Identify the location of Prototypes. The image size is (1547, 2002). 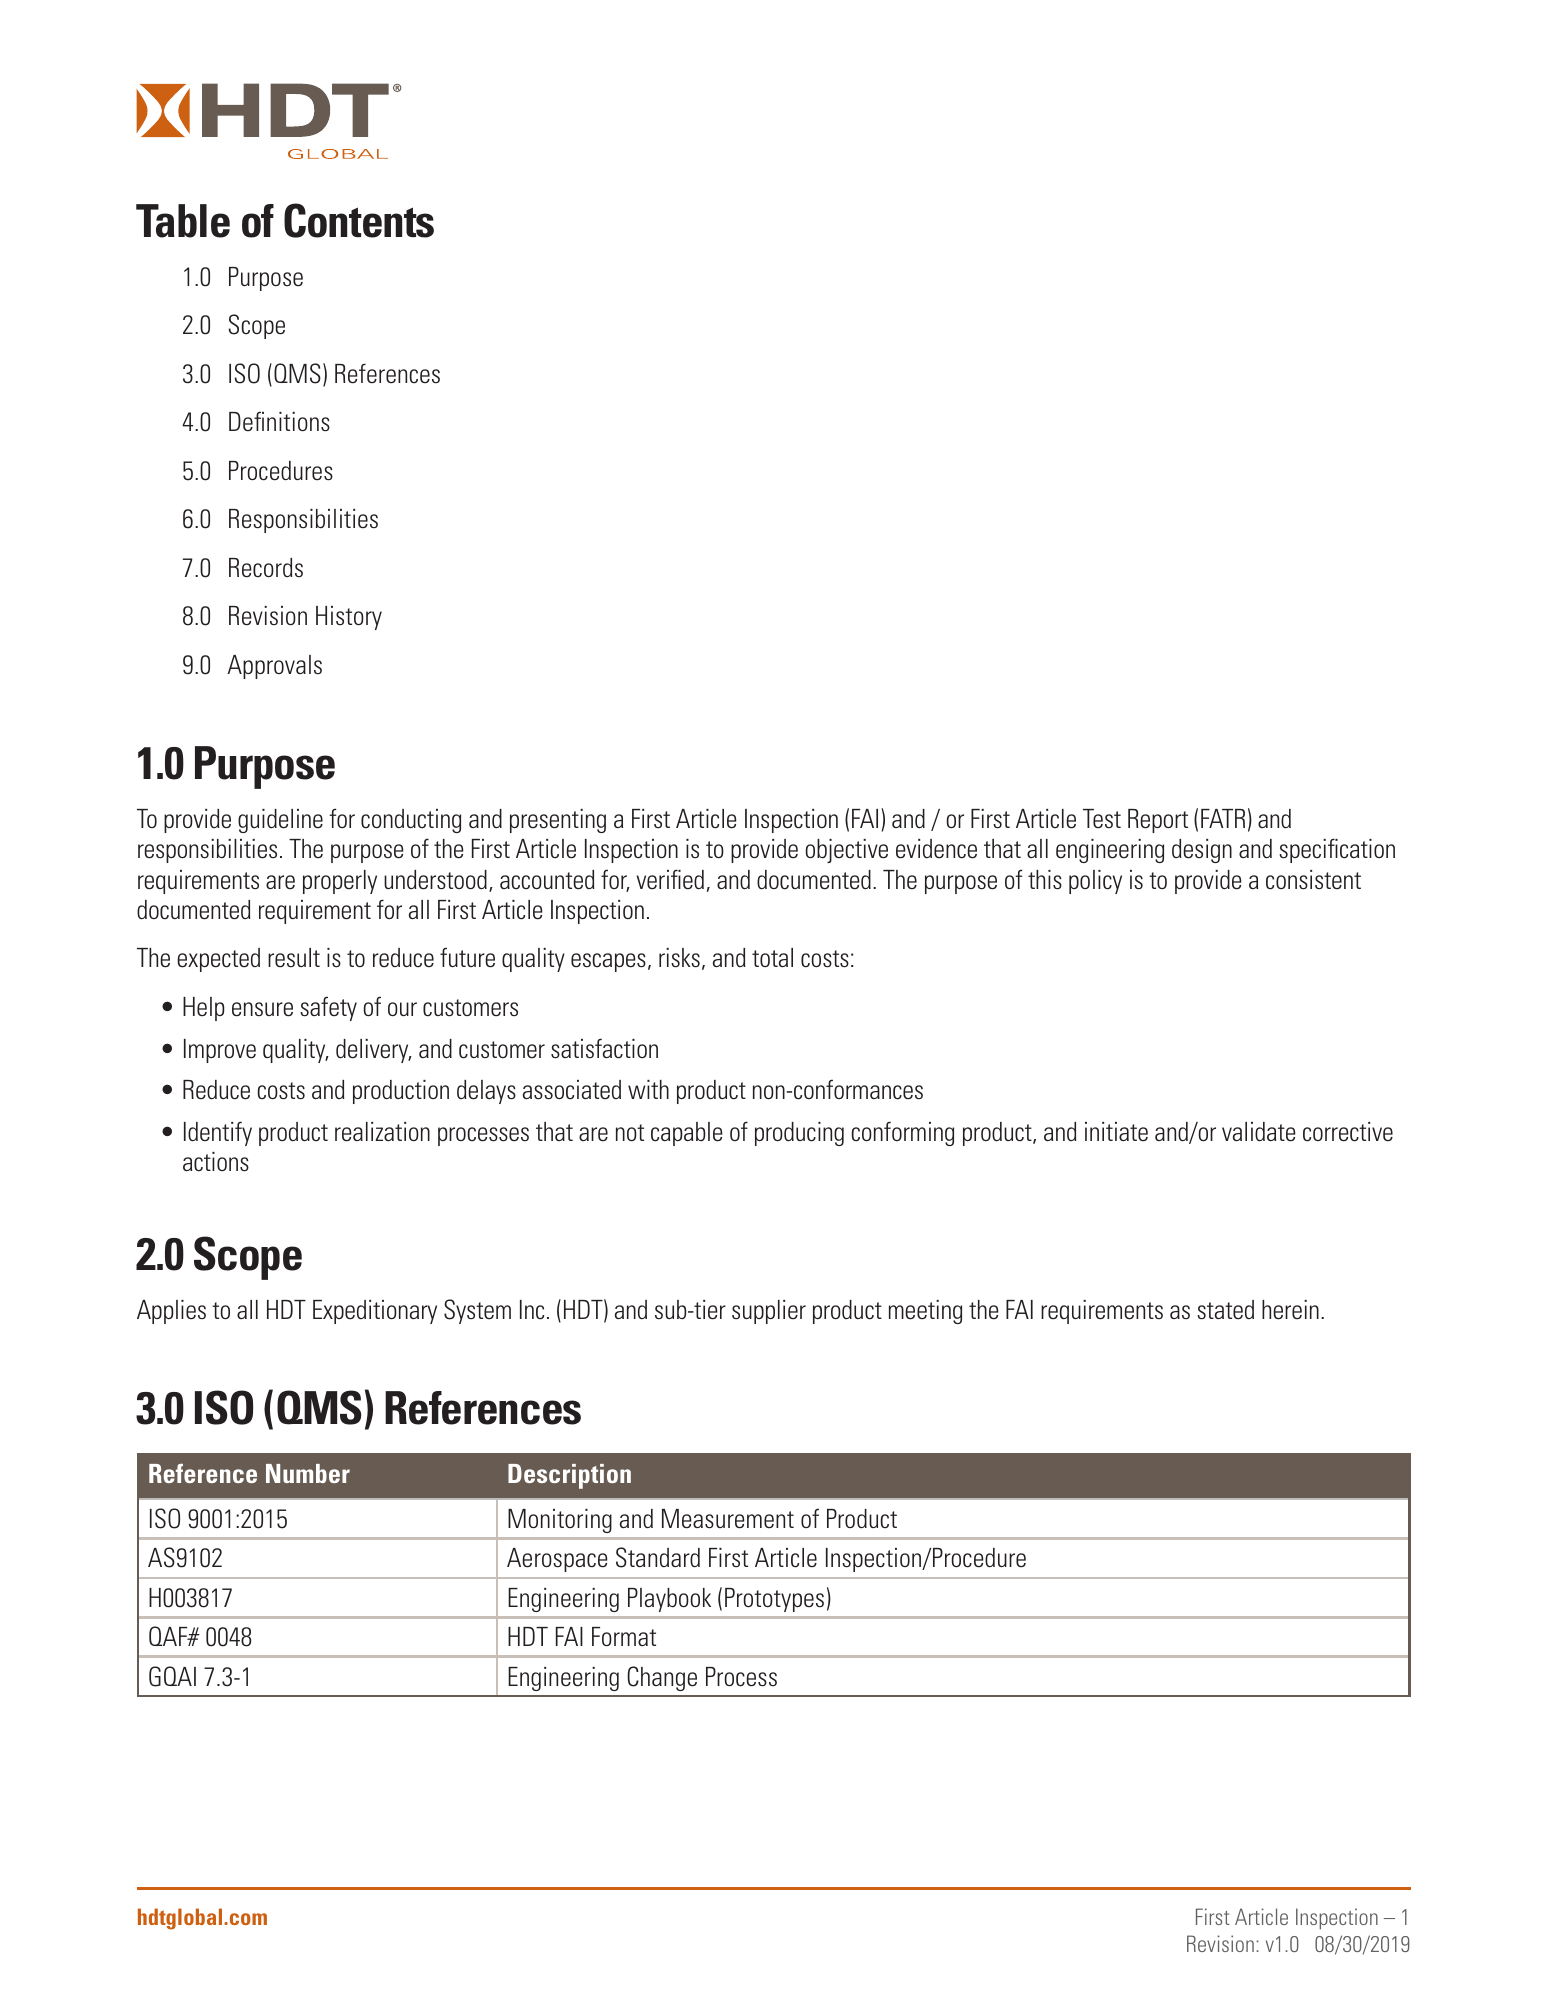
(774, 1600).
